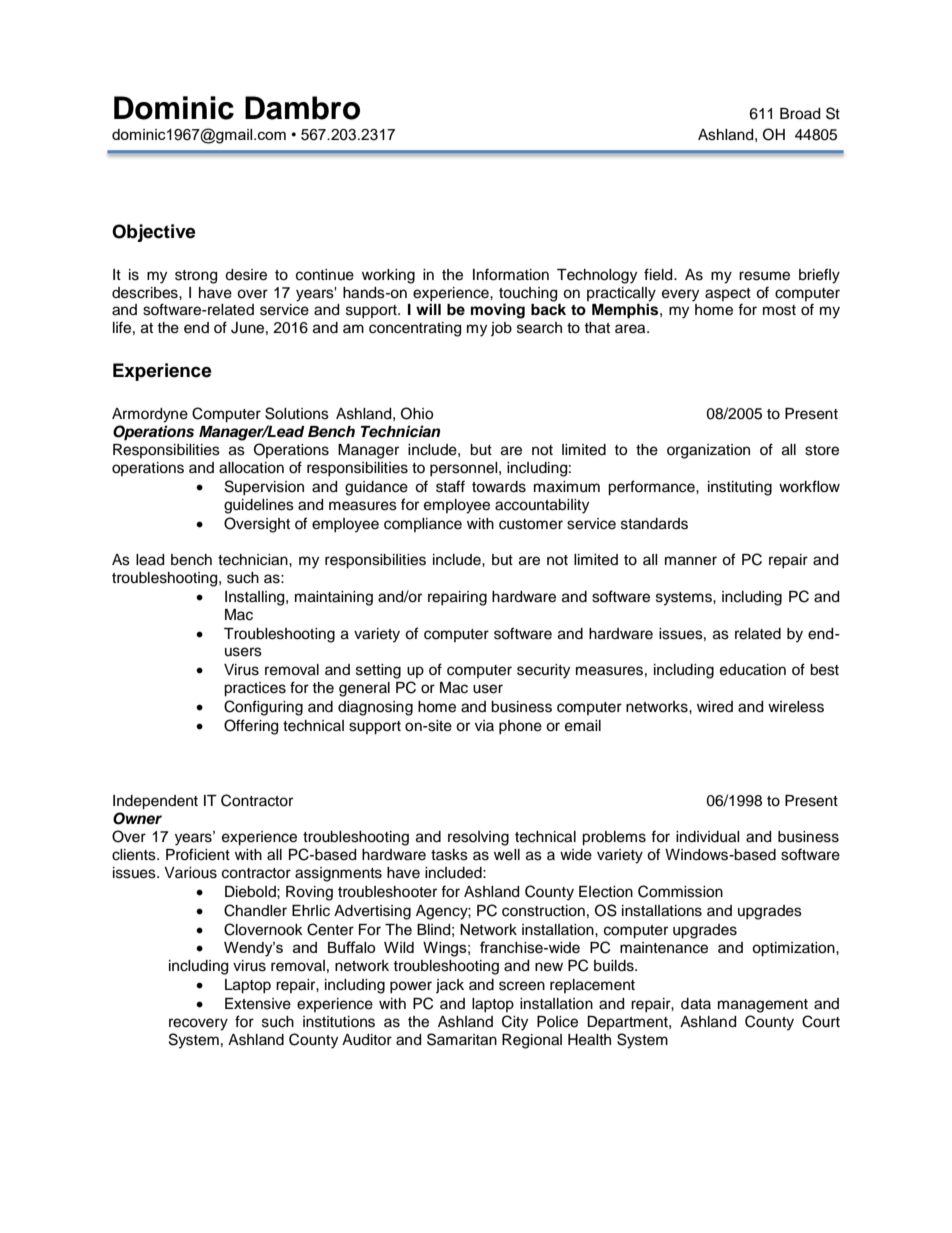  What do you see at coordinates (511, 274) in the screenshot?
I see `Information` at bounding box center [511, 274].
